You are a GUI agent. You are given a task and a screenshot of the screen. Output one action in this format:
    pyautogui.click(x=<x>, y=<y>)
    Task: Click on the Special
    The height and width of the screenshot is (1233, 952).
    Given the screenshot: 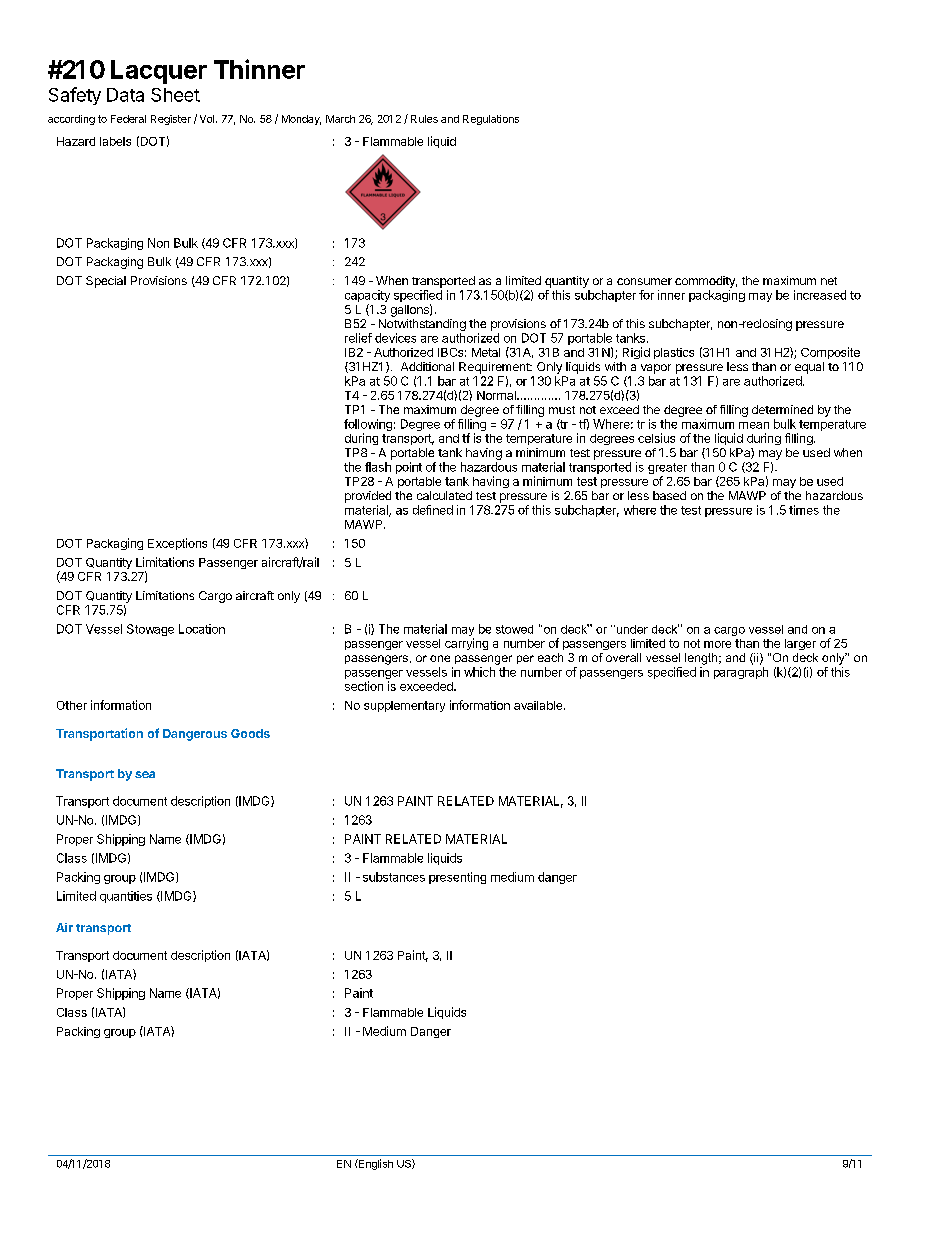 What is the action you would take?
    pyautogui.click(x=106, y=282)
